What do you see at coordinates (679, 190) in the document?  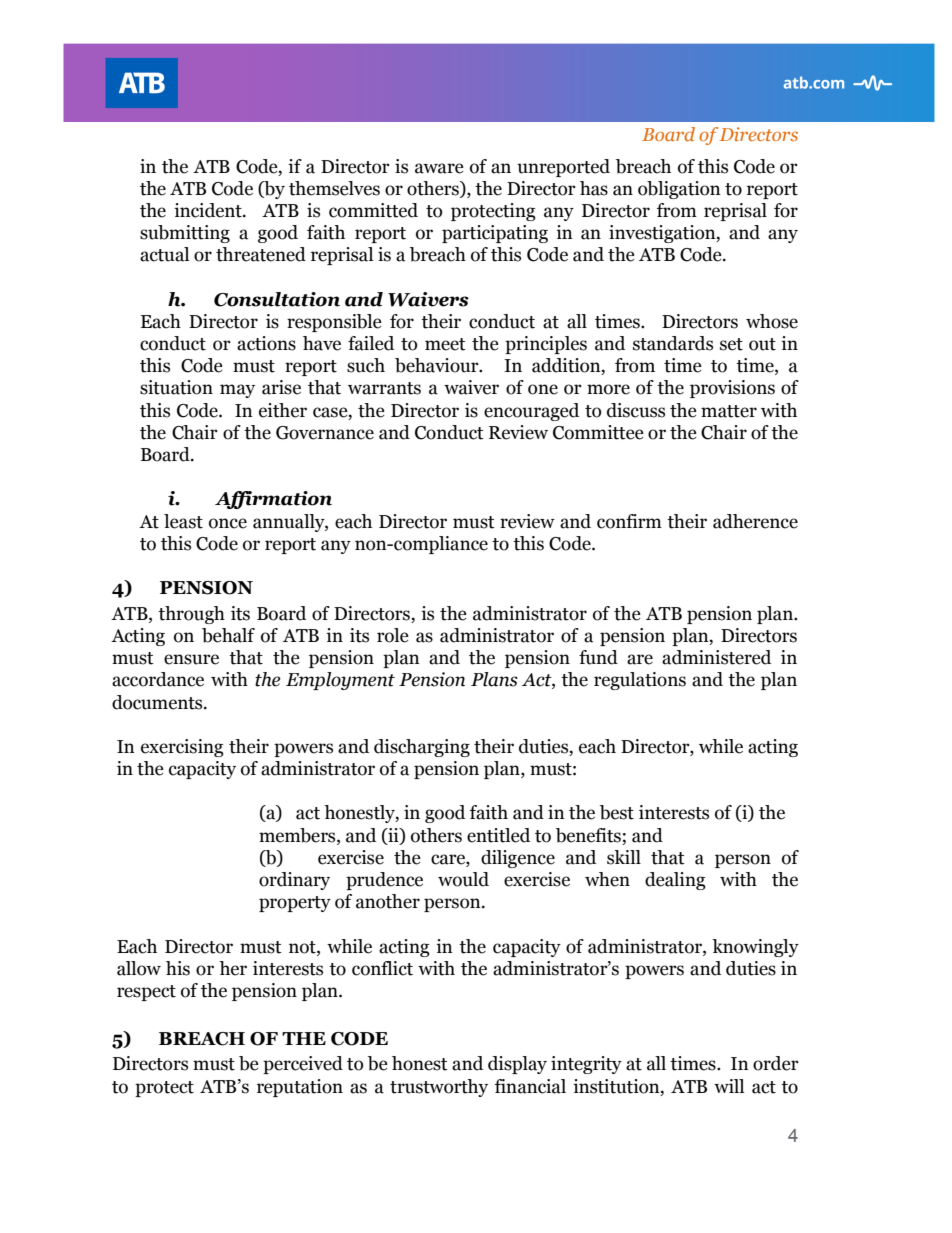 I see `obligation` at bounding box center [679, 190].
